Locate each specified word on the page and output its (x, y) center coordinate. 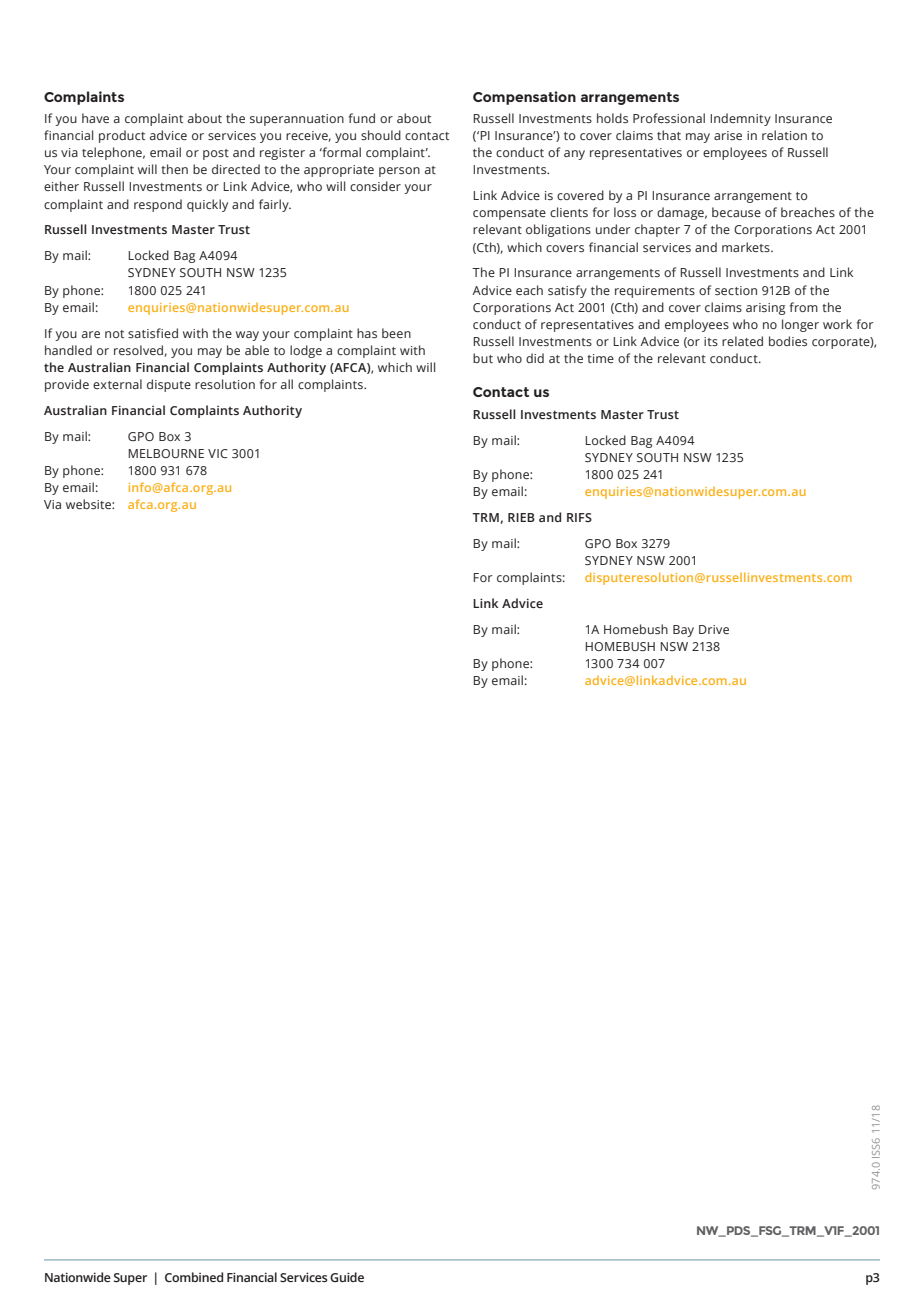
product (122, 136)
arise (728, 135)
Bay (683, 631)
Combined (194, 1277)
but (483, 358)
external (117, 384)
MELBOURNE (166, 453)
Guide (347, 1277)
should (381, 135)
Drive (714, 629)
